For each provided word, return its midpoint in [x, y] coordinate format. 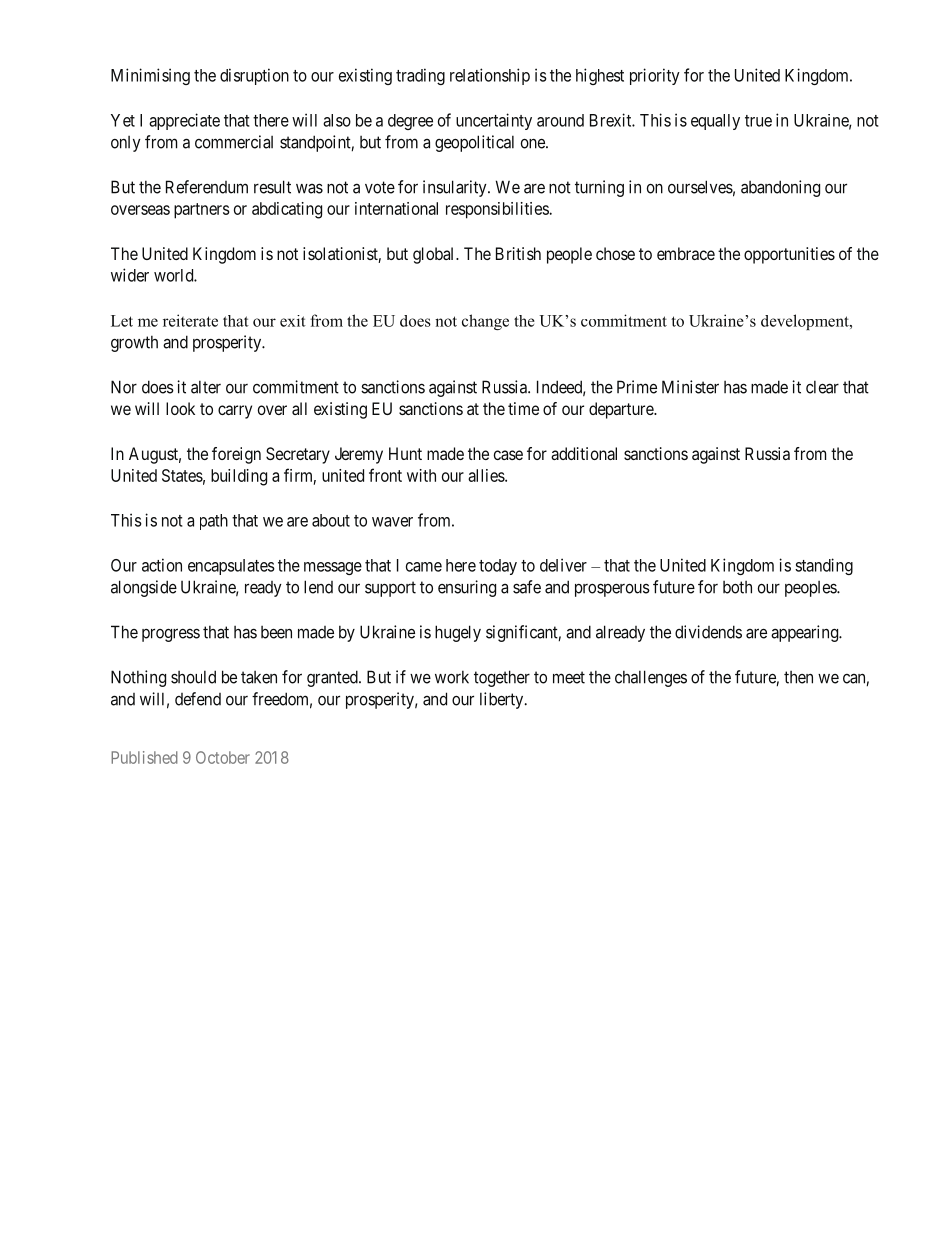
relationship [490, 76]
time [523, 408]
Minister [690, 387]
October [223, 757]
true [758, 121]
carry [235, 412]
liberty [503, 700]
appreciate [184, 121]
